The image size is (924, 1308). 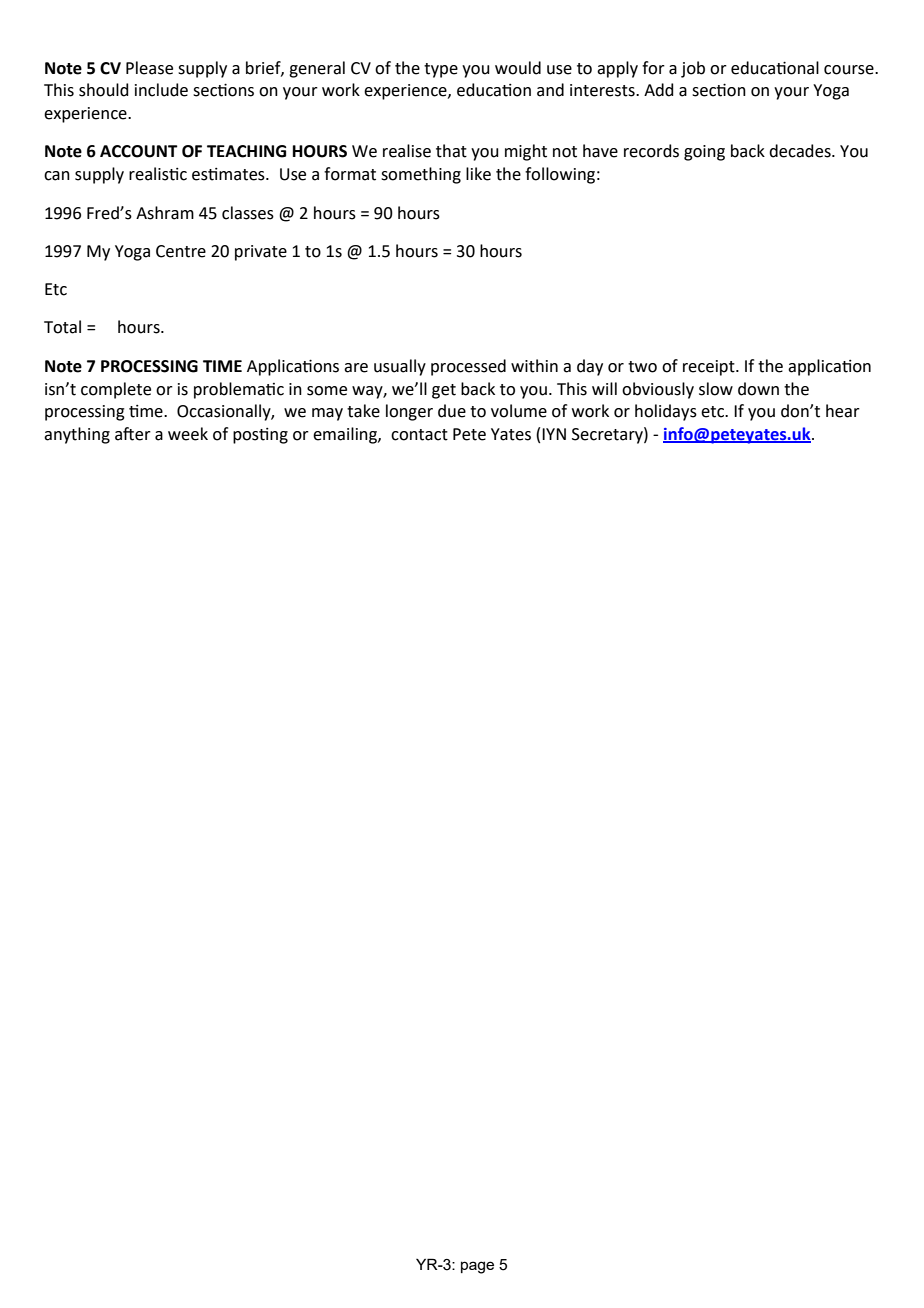 I want to click on type, so click(x=441, y=70).
